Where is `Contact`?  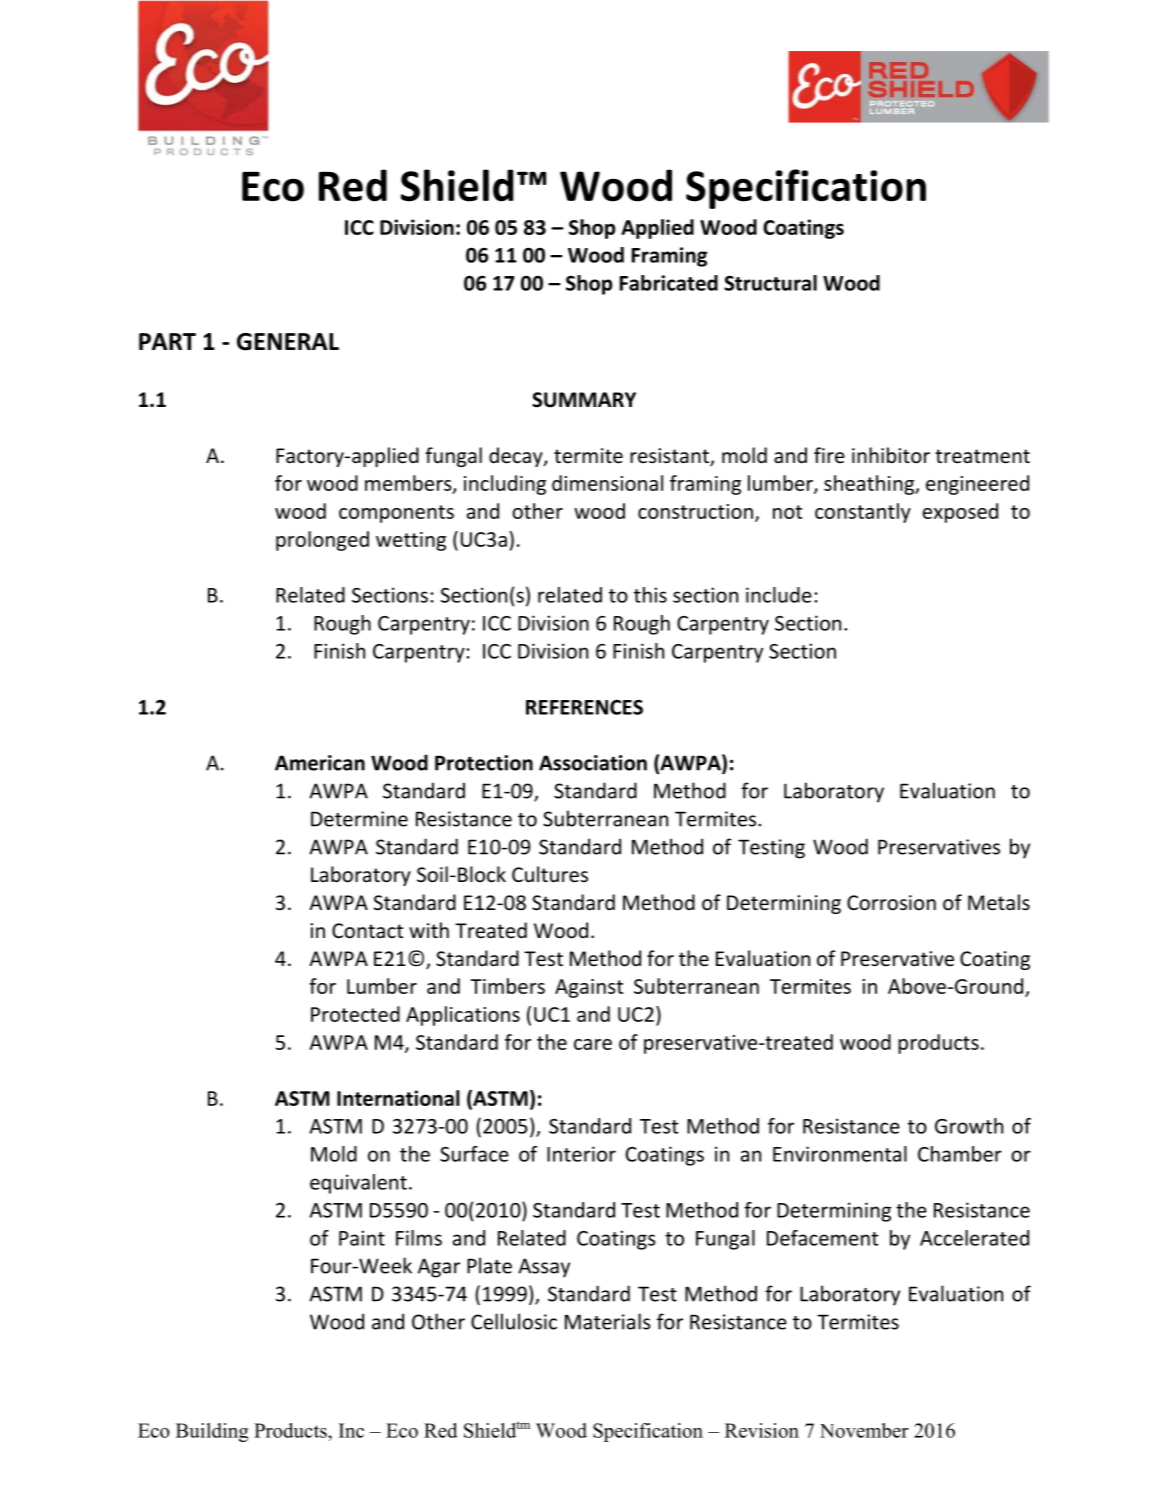
Contact is located at coordinates (367, 931).
